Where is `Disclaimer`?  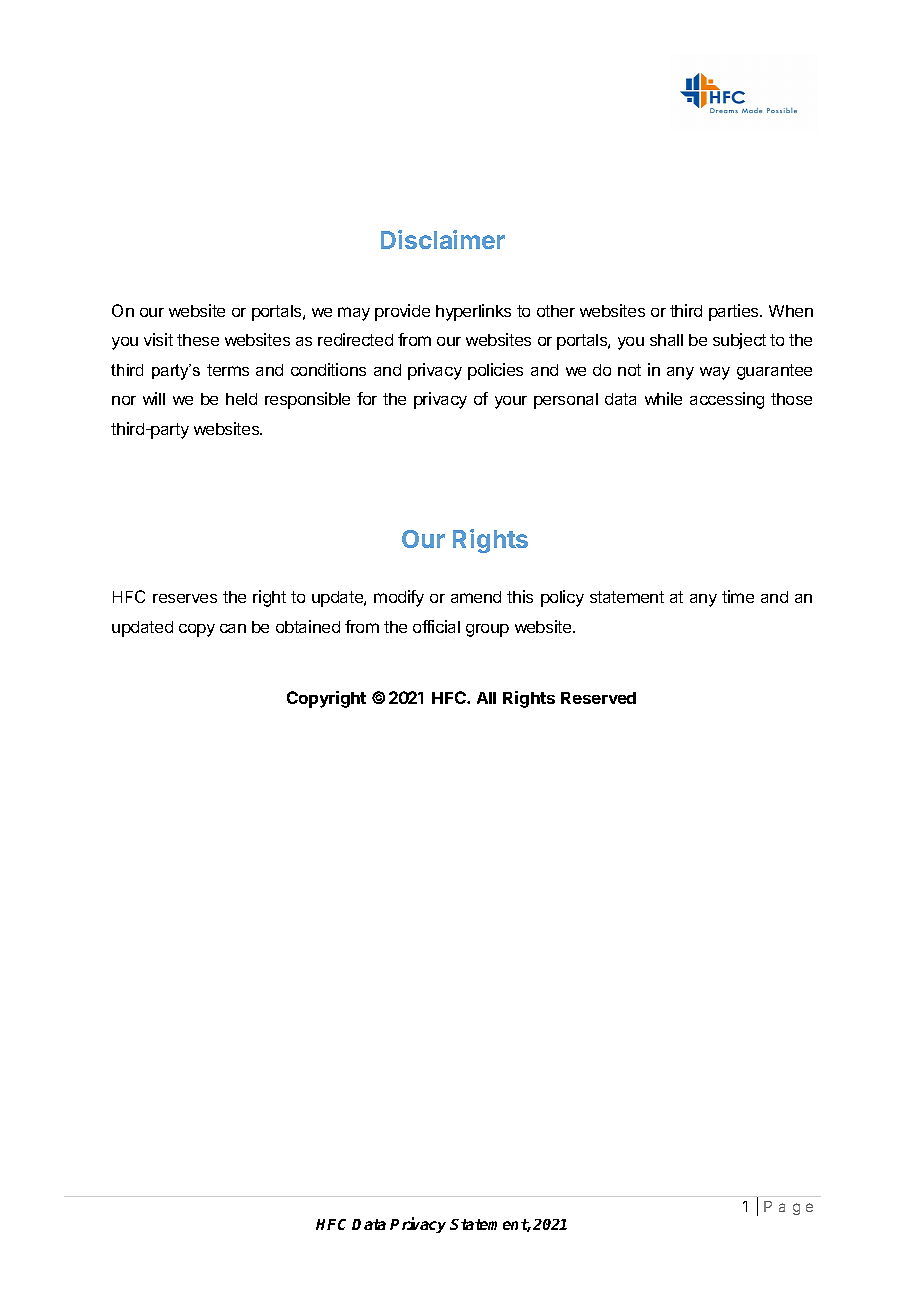
Disclaimer is located at coordinates (443, 239).
